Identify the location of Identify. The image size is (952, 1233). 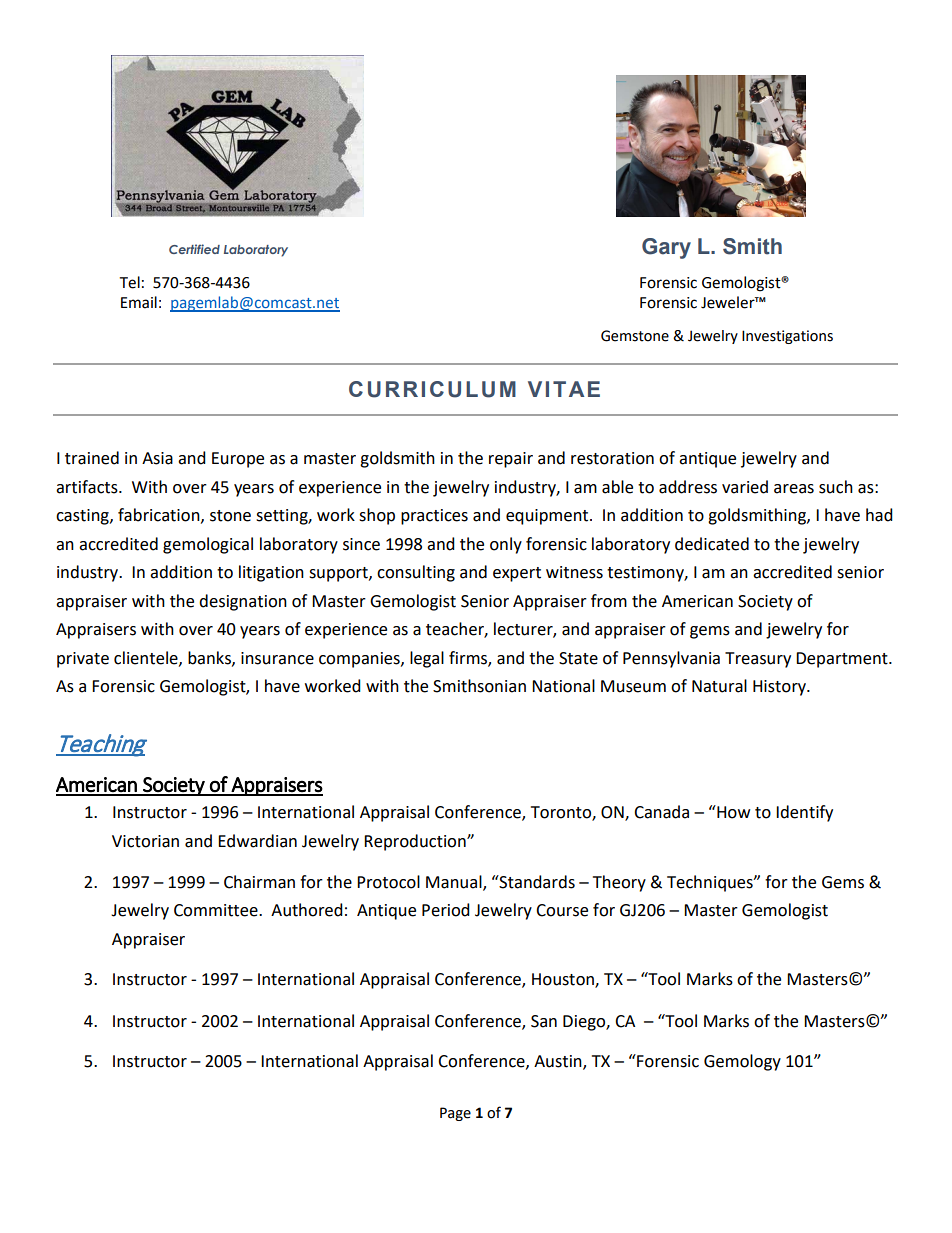
(804, 813).
